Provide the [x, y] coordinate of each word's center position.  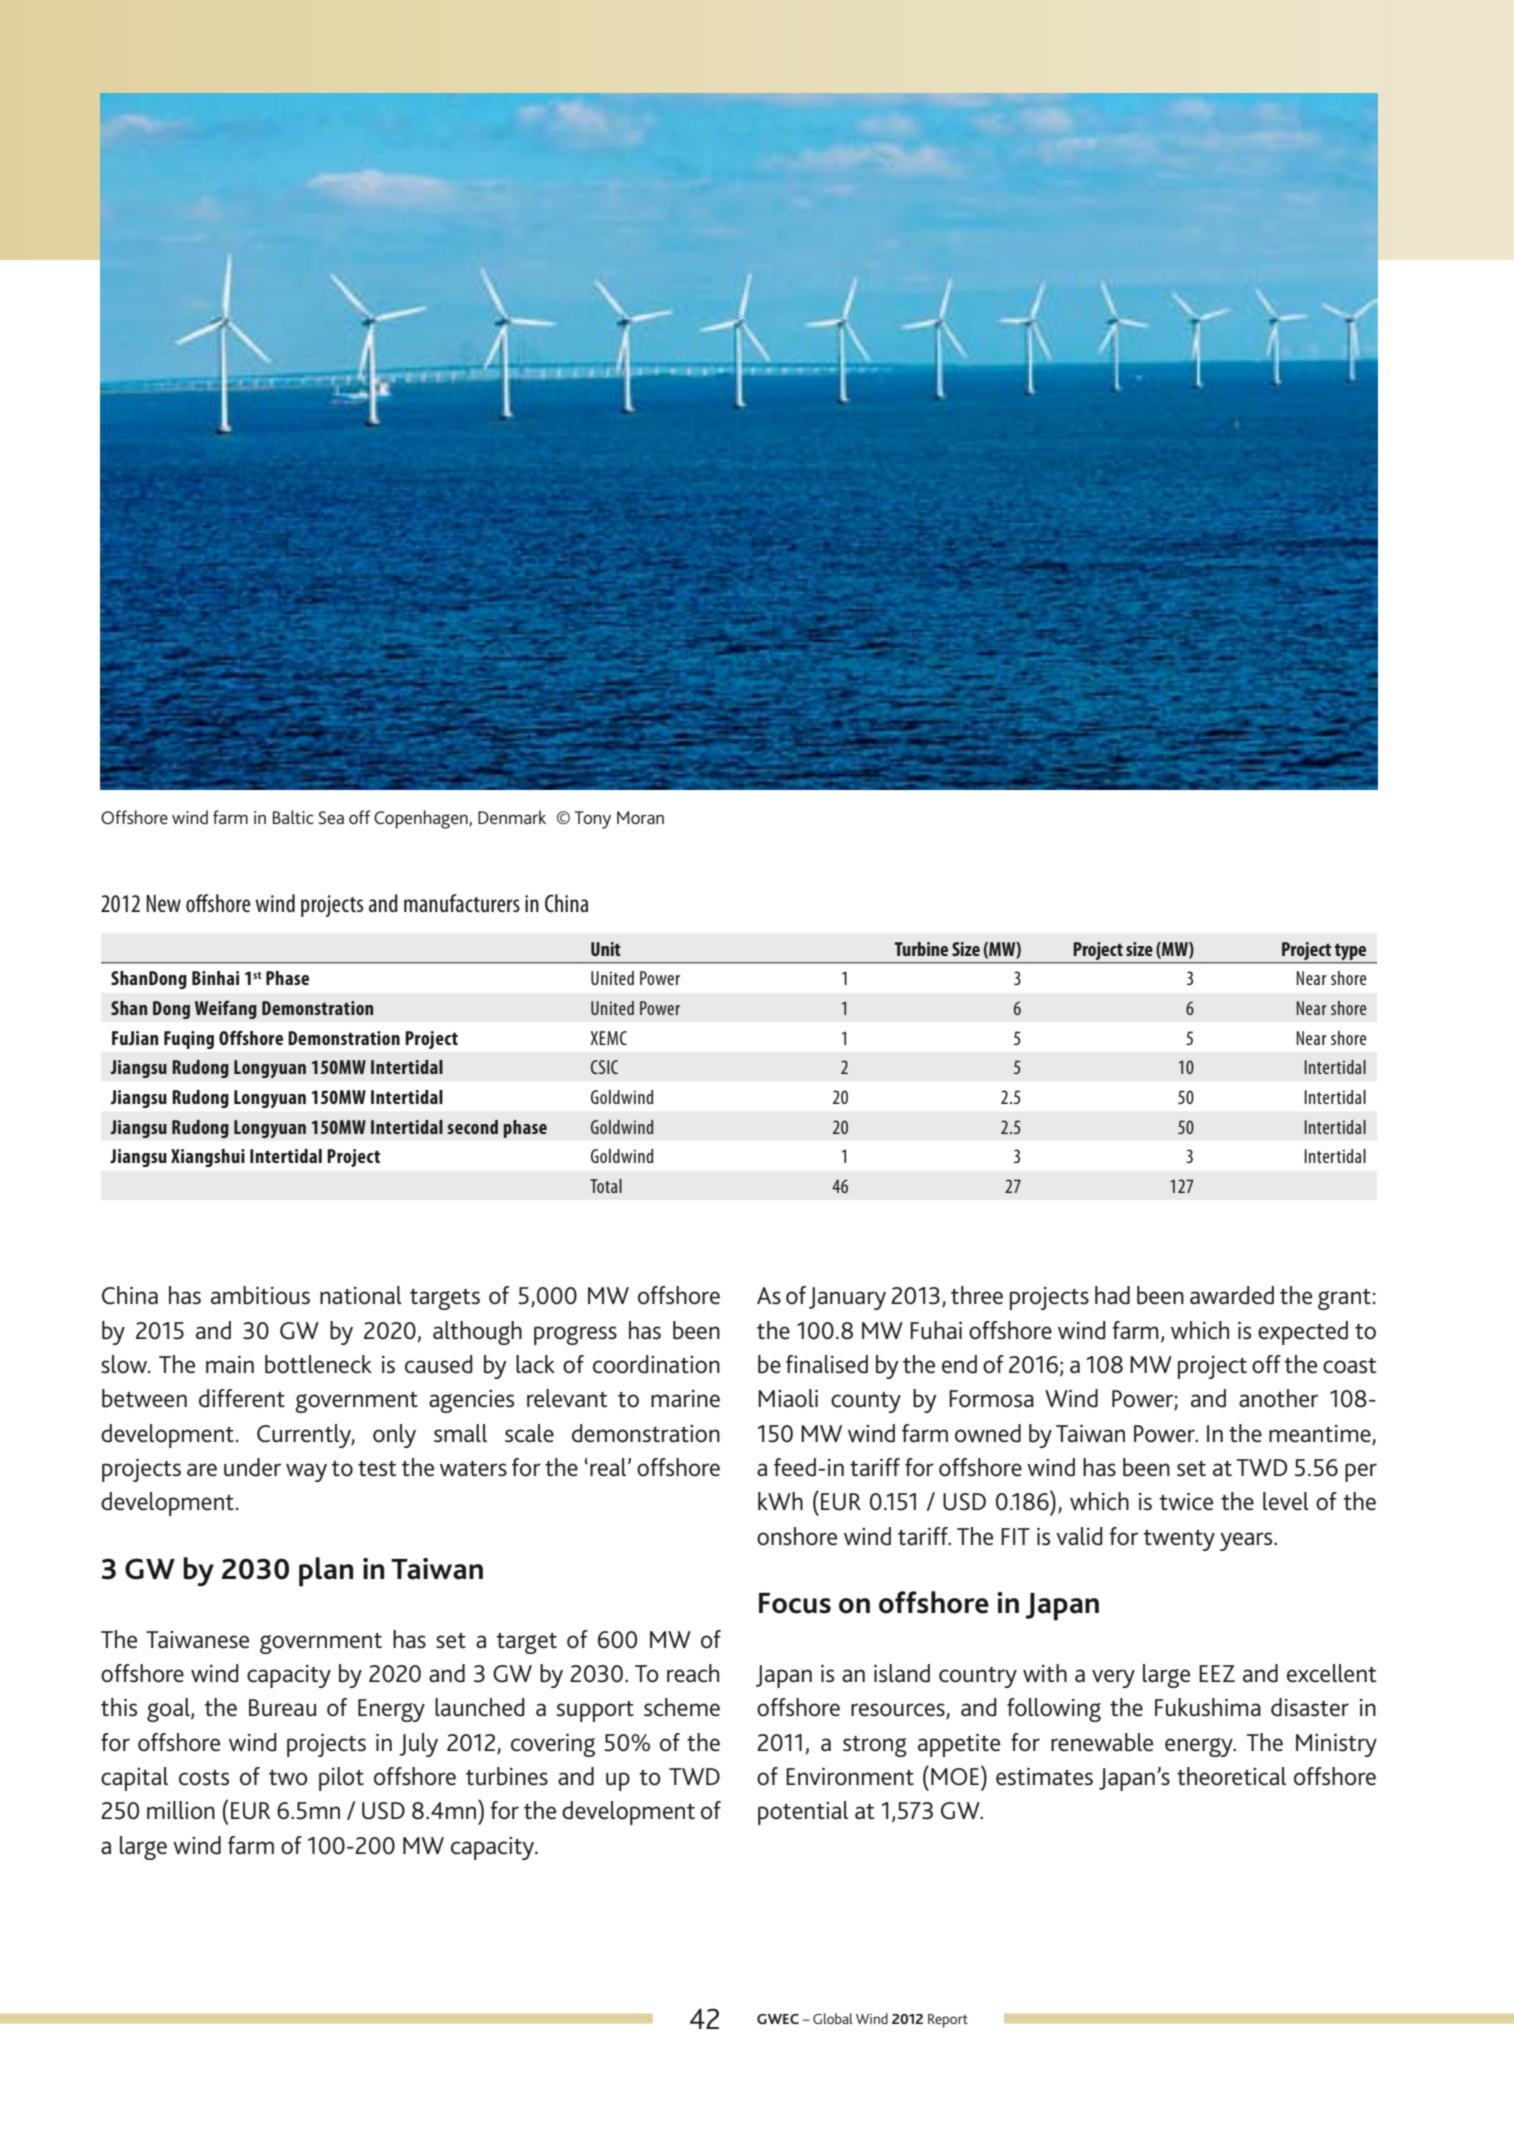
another [1278, 1398]
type [1350, 952]
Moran [640, 817]
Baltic [293, 817]
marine [685, 1399]
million [181, 1810]
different [242, 1398]
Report [948, 2021]
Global [833, 2018]
